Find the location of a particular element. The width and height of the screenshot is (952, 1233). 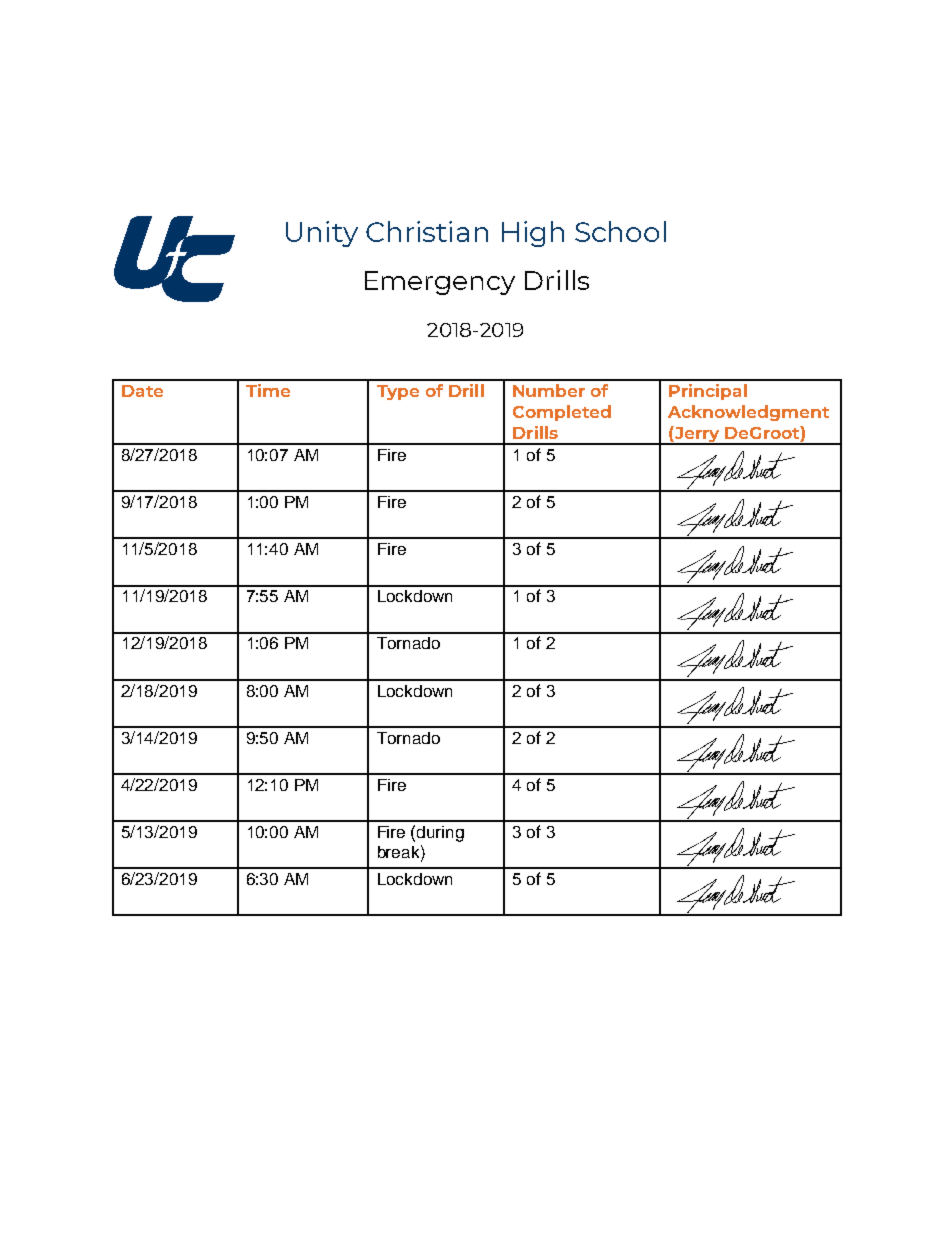

Christian is located at coordinates (427, 231).
